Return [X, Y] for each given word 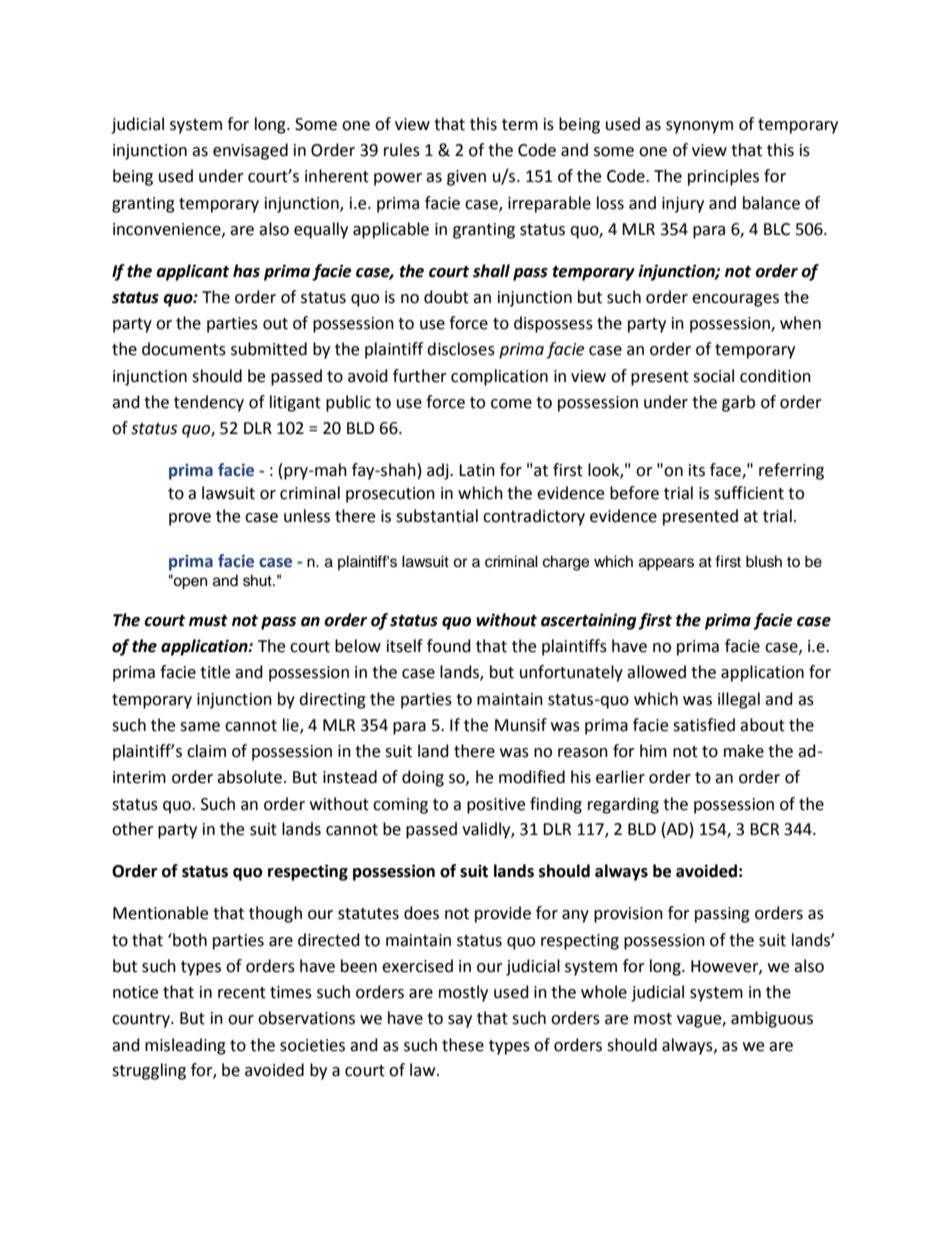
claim [206, 751]
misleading [185, 1046]
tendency [209, 403]
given [466, 178]
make [744, 751]
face [726, 471]
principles [723, 177]
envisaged [250, 151]
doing [423, 778]
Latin [477, 470]
